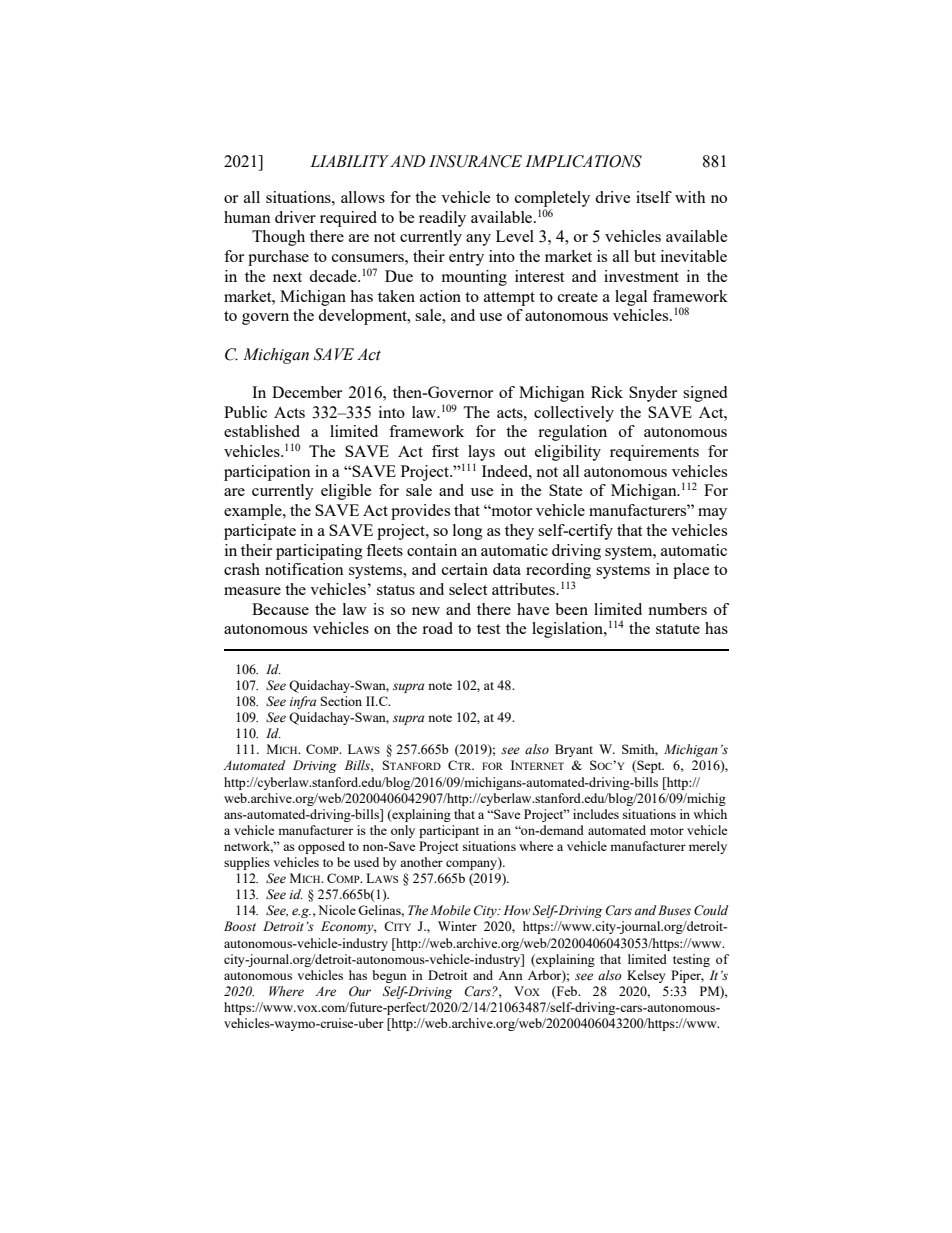 Image resolution: width=952 pixels, height=1233 pixels. What do you see at coordinates (337, 910) in the image?
I see `Nicole` at bounding box center [337, 910].
